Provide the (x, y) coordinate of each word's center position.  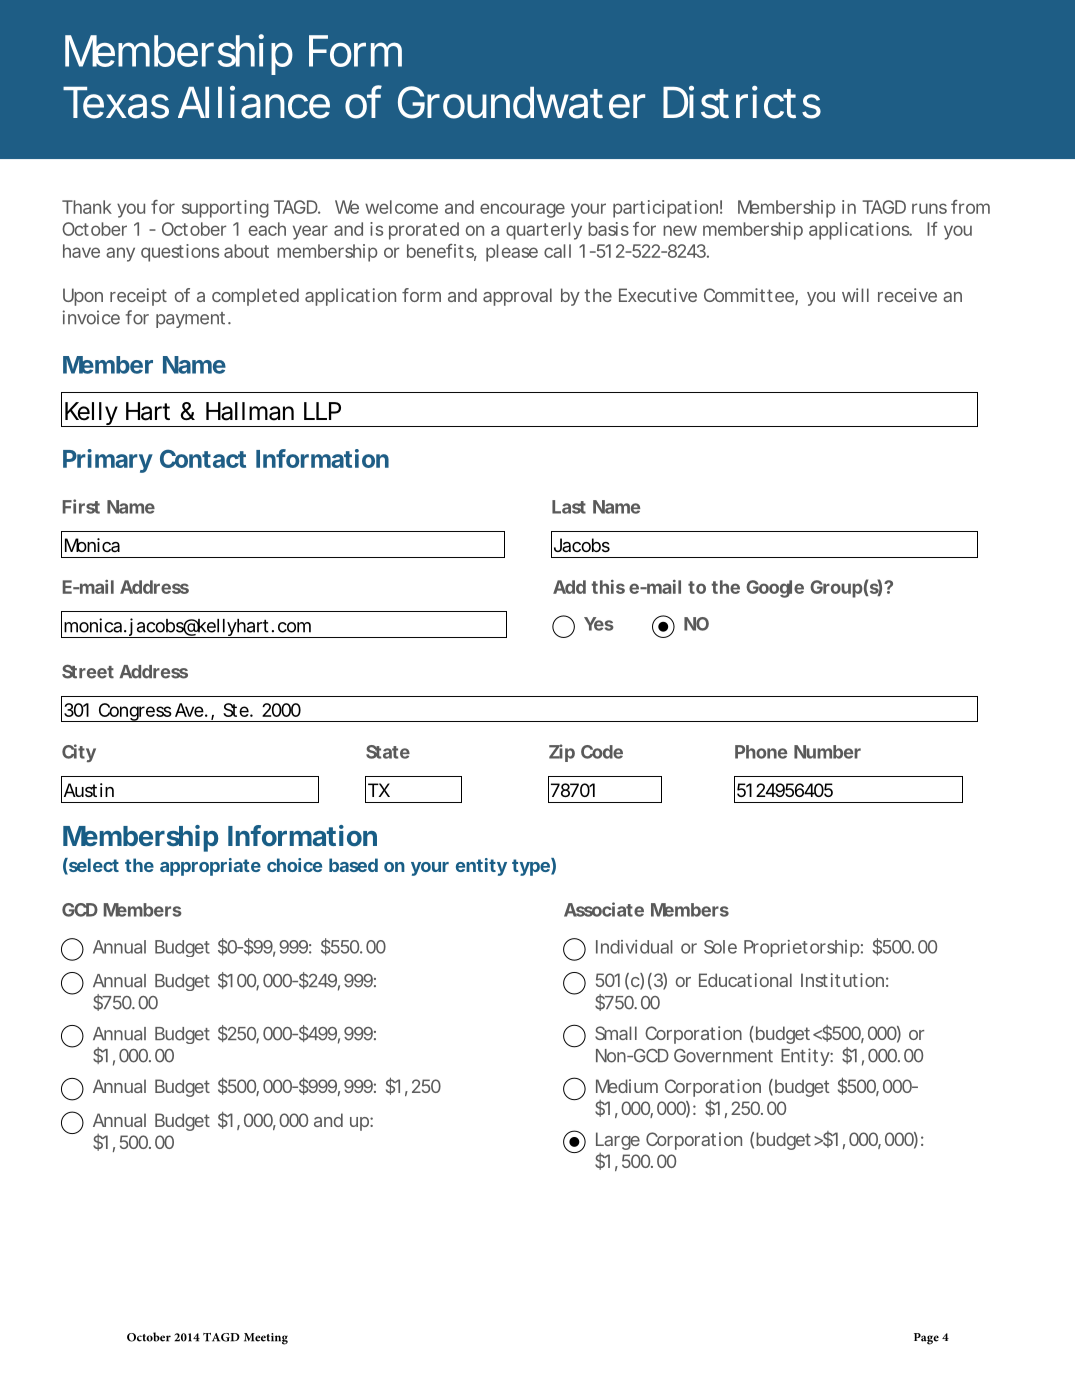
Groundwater (521, 102)
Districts (742, 102)
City (79, 753)
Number (827, 752)
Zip (562, 753)
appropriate (210, 867)
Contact (203, 458)
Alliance (254, 102)
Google (775, 589)
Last (569, 507)
